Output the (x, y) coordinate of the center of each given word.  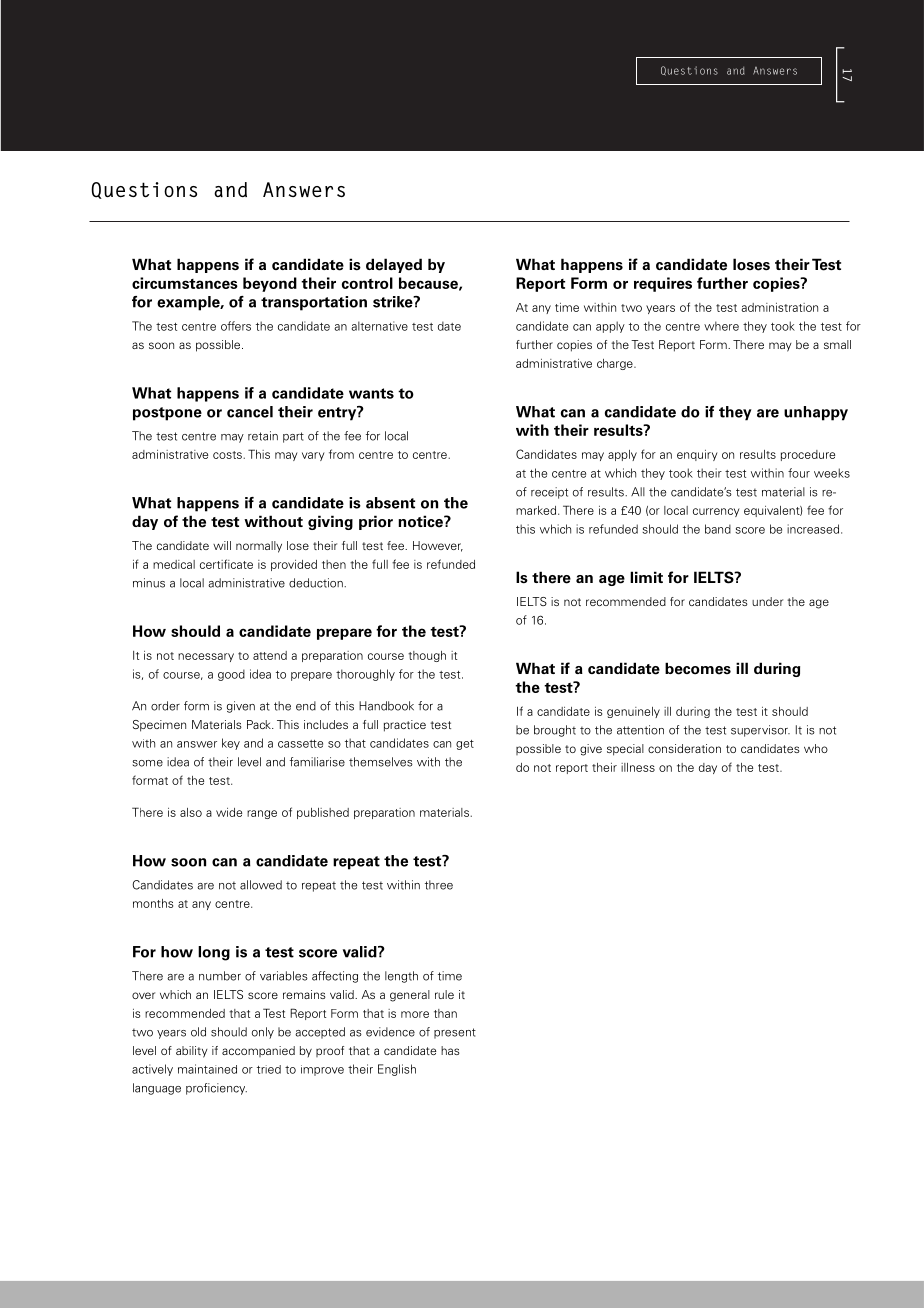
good (231, 675)
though (427, 656)
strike (394, 302)
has (450, 1050)
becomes (698, 668)
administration (779, 307)
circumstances (185, 283)
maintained (207, 1069)
